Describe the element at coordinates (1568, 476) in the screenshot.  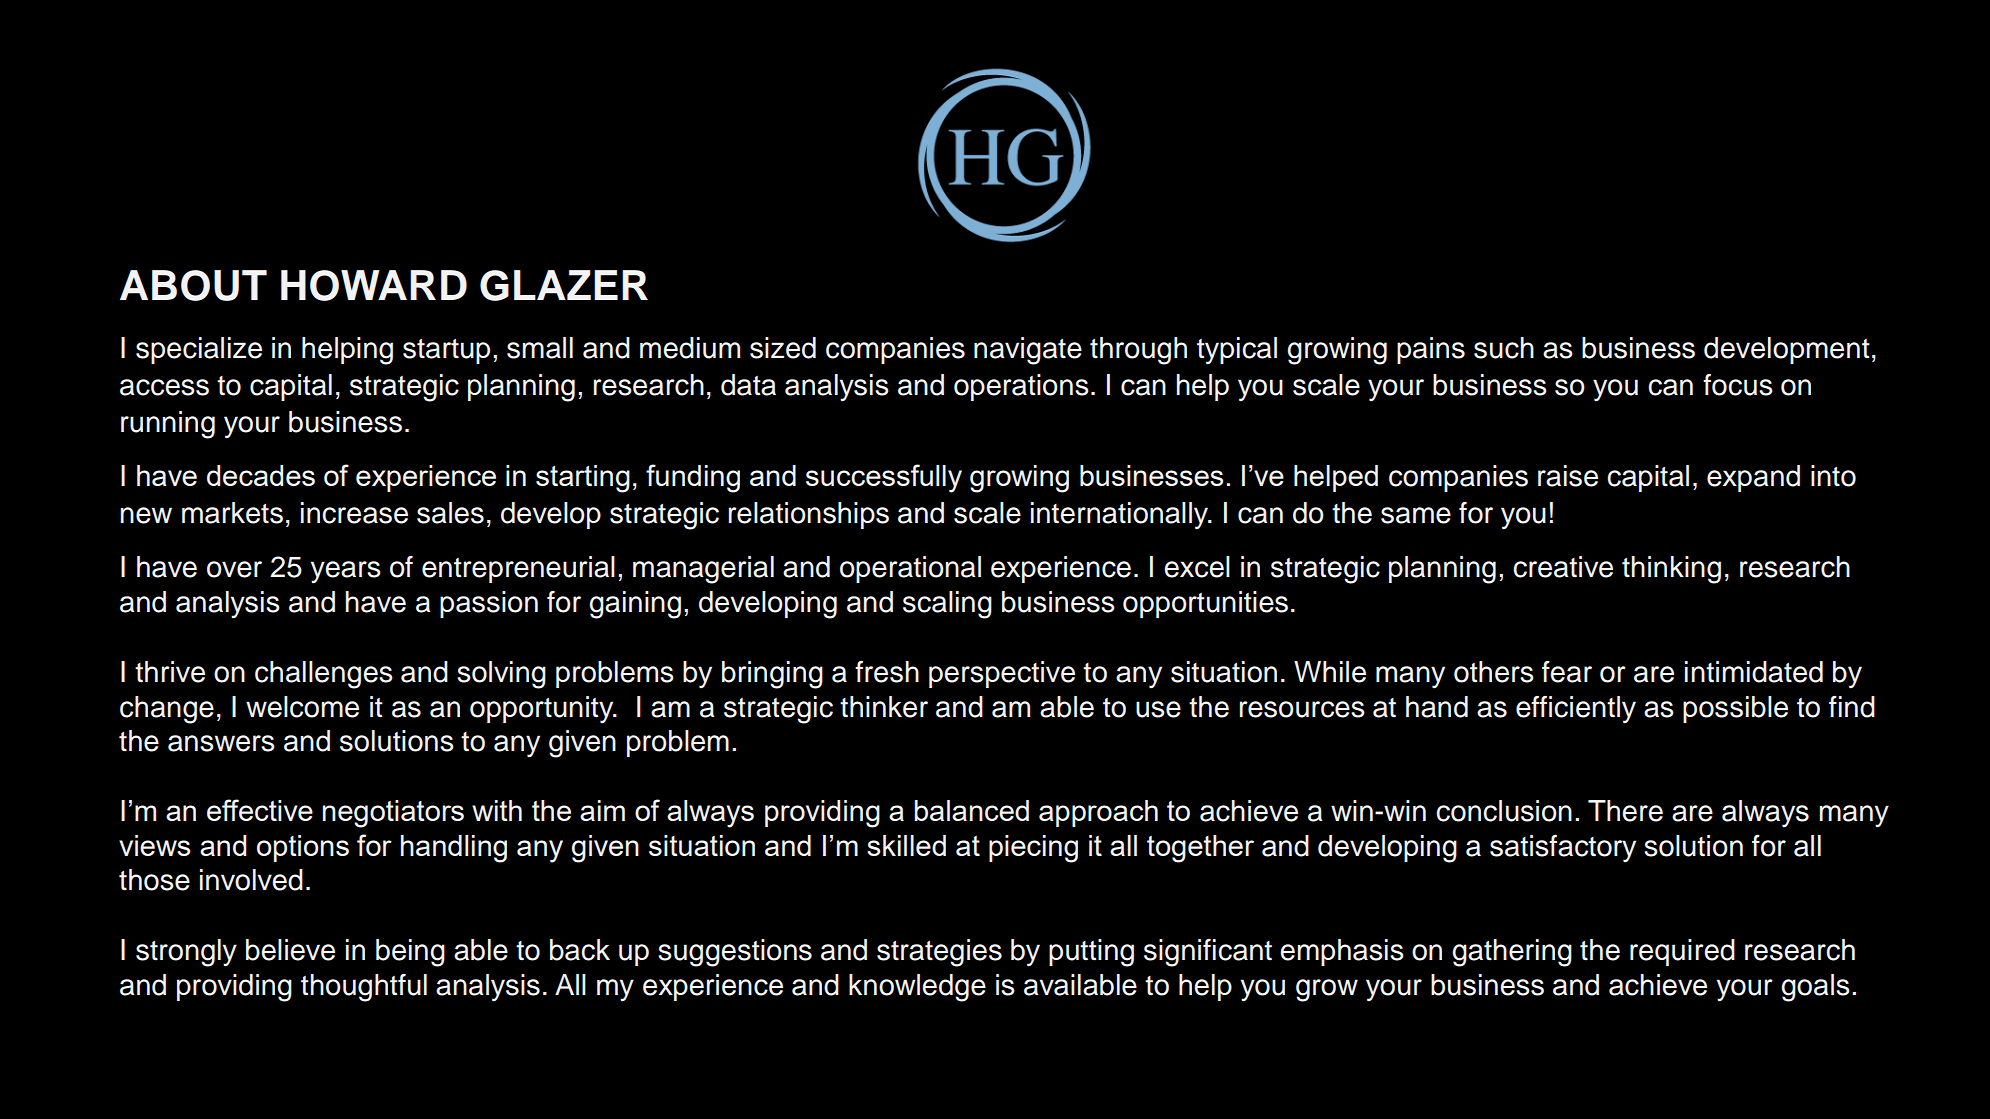
I see `raise` at that location.
